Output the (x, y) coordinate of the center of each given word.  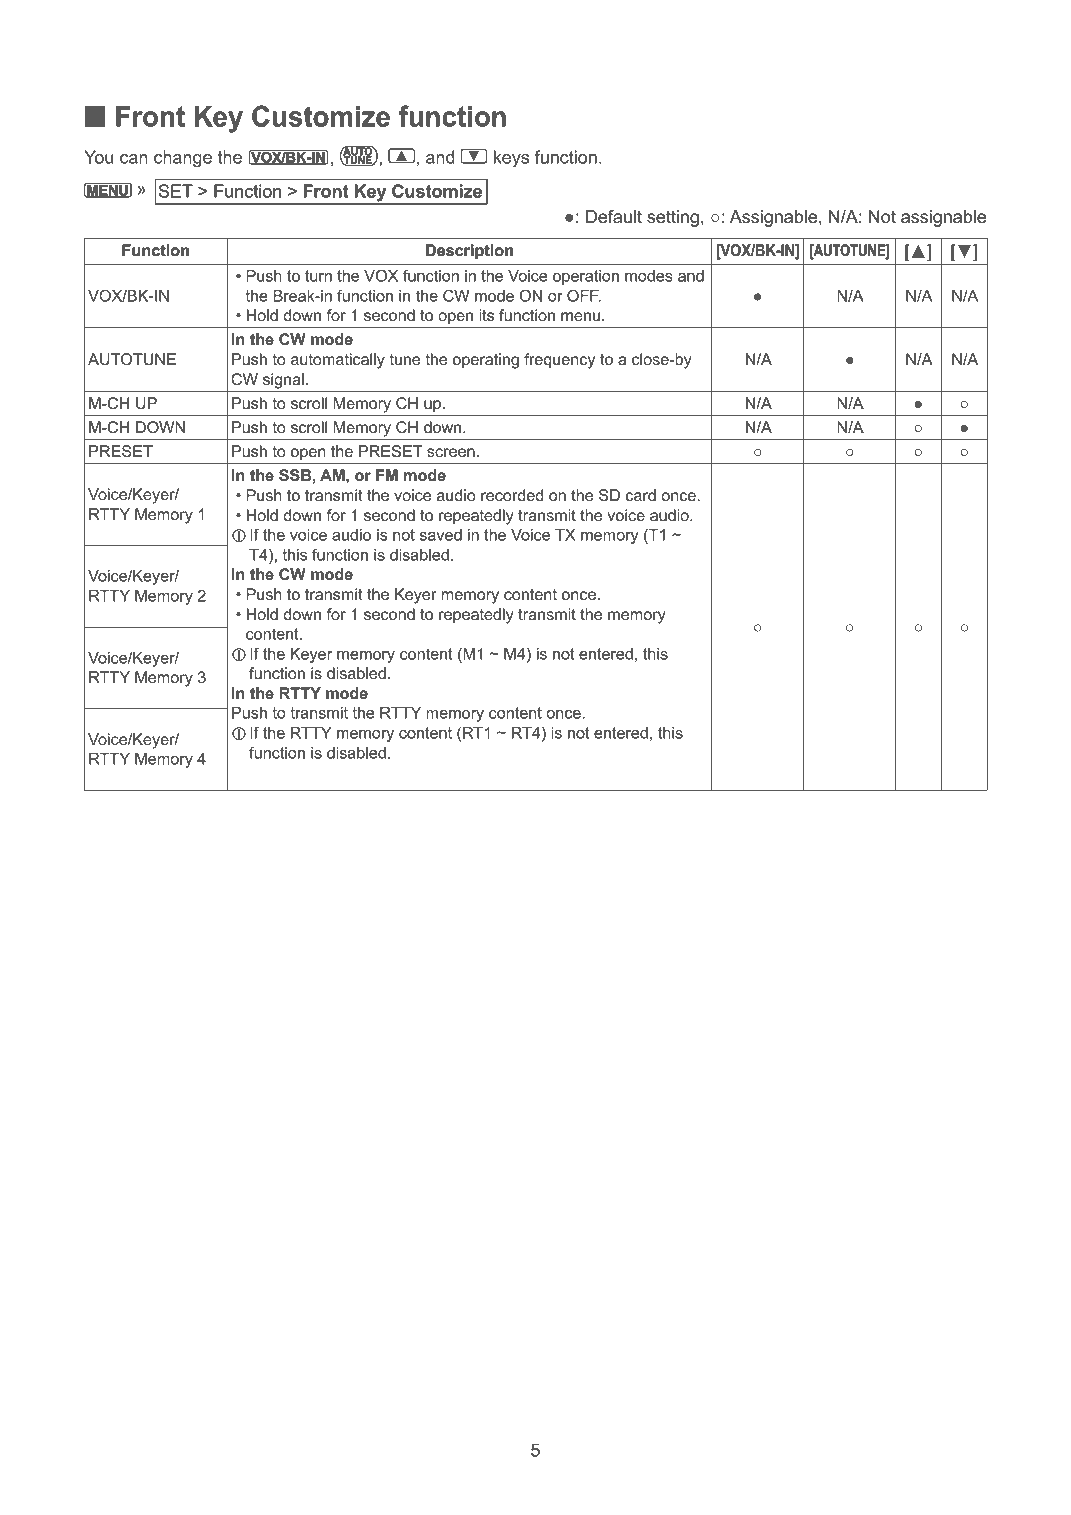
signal (283, 381)
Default (614, 217)
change (183, 159)
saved (441, 535)
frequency (559, 361)
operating (486, 361)
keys (511, 159)
